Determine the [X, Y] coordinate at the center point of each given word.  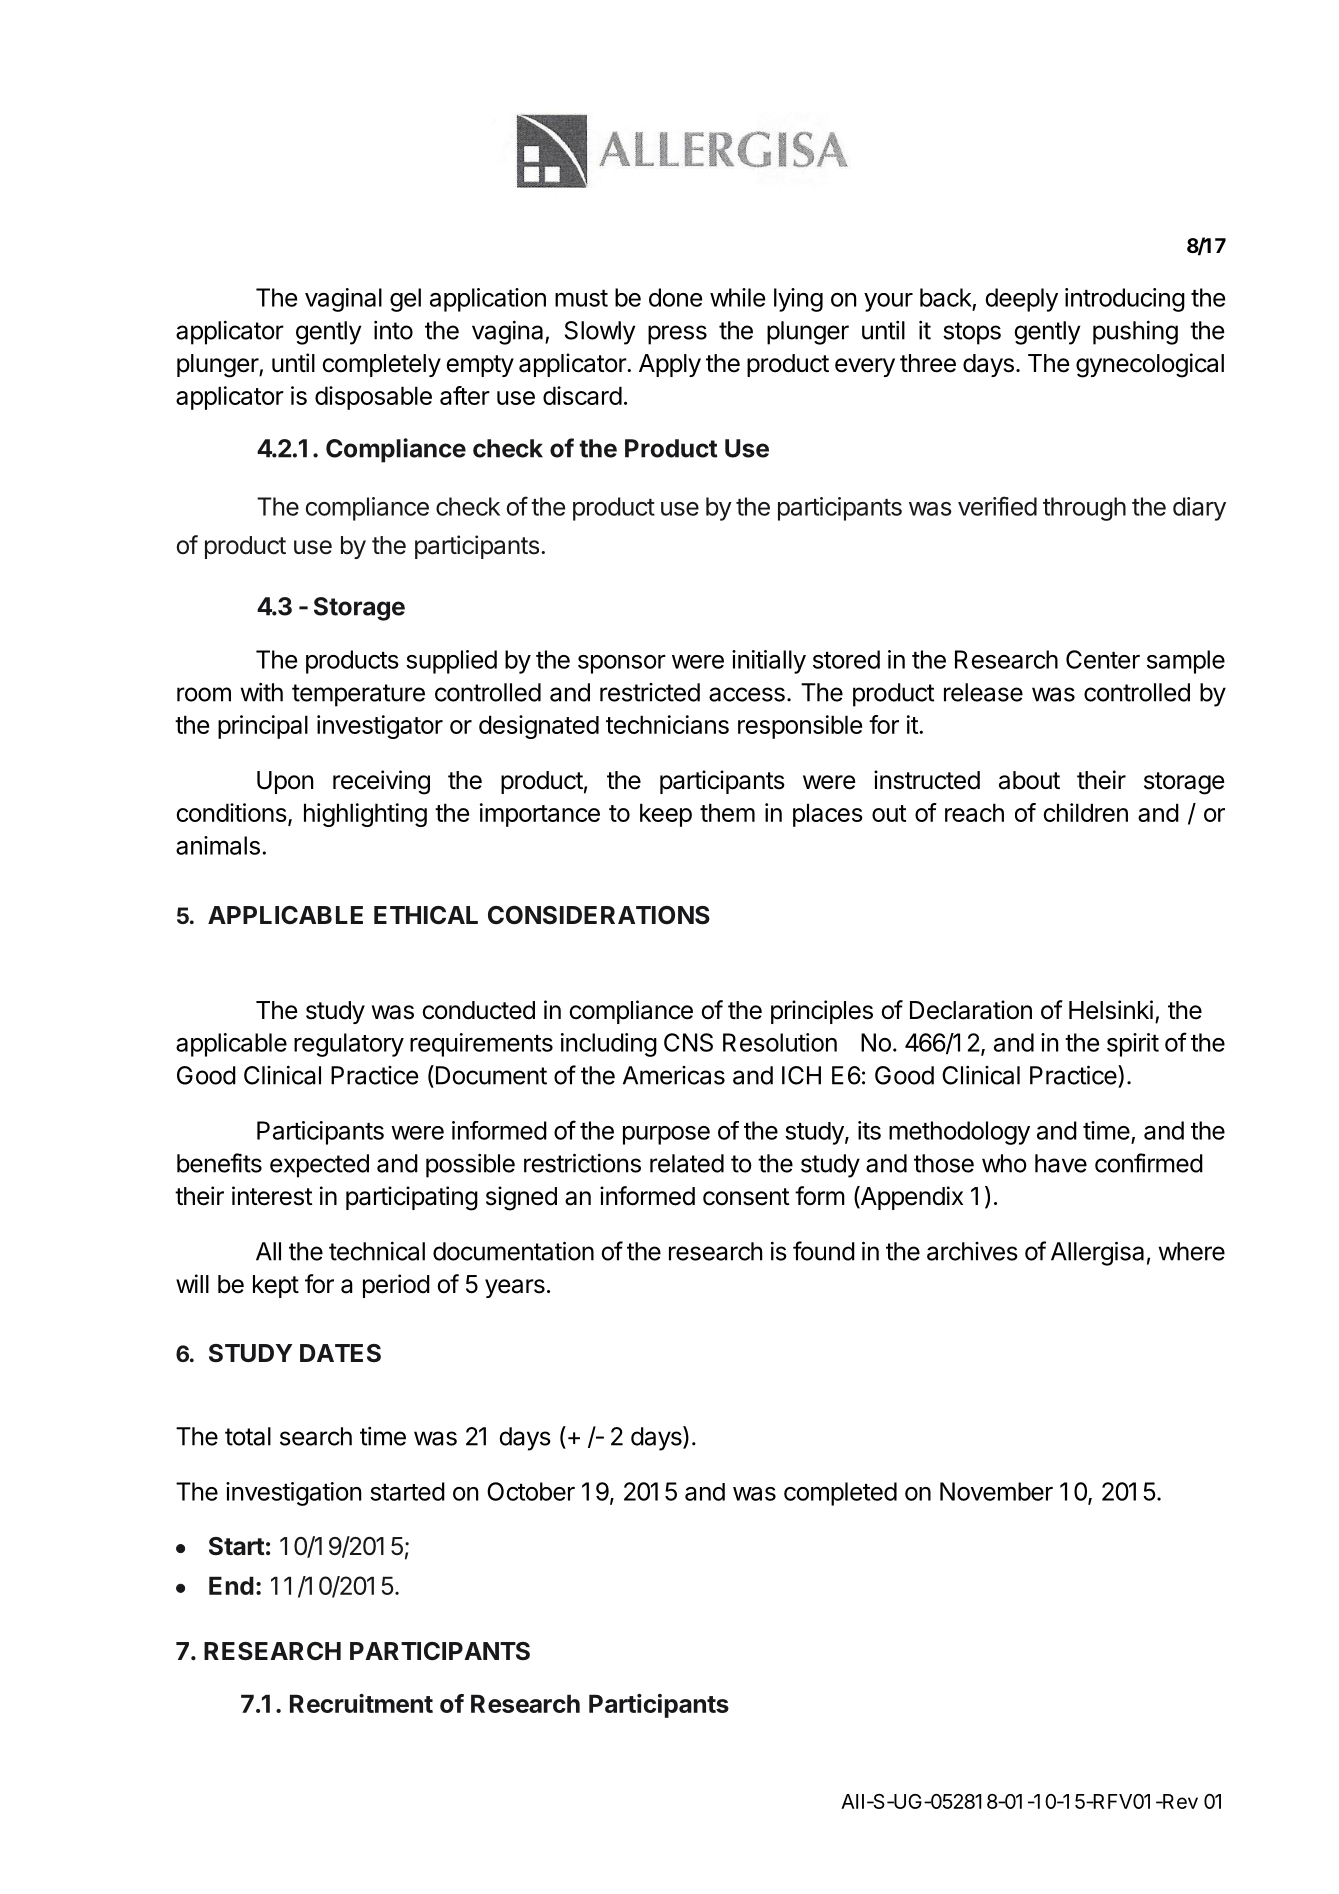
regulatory [349, 1045]
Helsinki [1111, 1010]
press [677, 335]
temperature [358, 695]
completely [381, 365]
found [824, 1251]
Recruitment [361, 1703]
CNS [688, 1042]
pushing [1135, 333]
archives [972, 1251]
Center [1103, 659]
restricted [650, 692]
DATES [340, 1353]
